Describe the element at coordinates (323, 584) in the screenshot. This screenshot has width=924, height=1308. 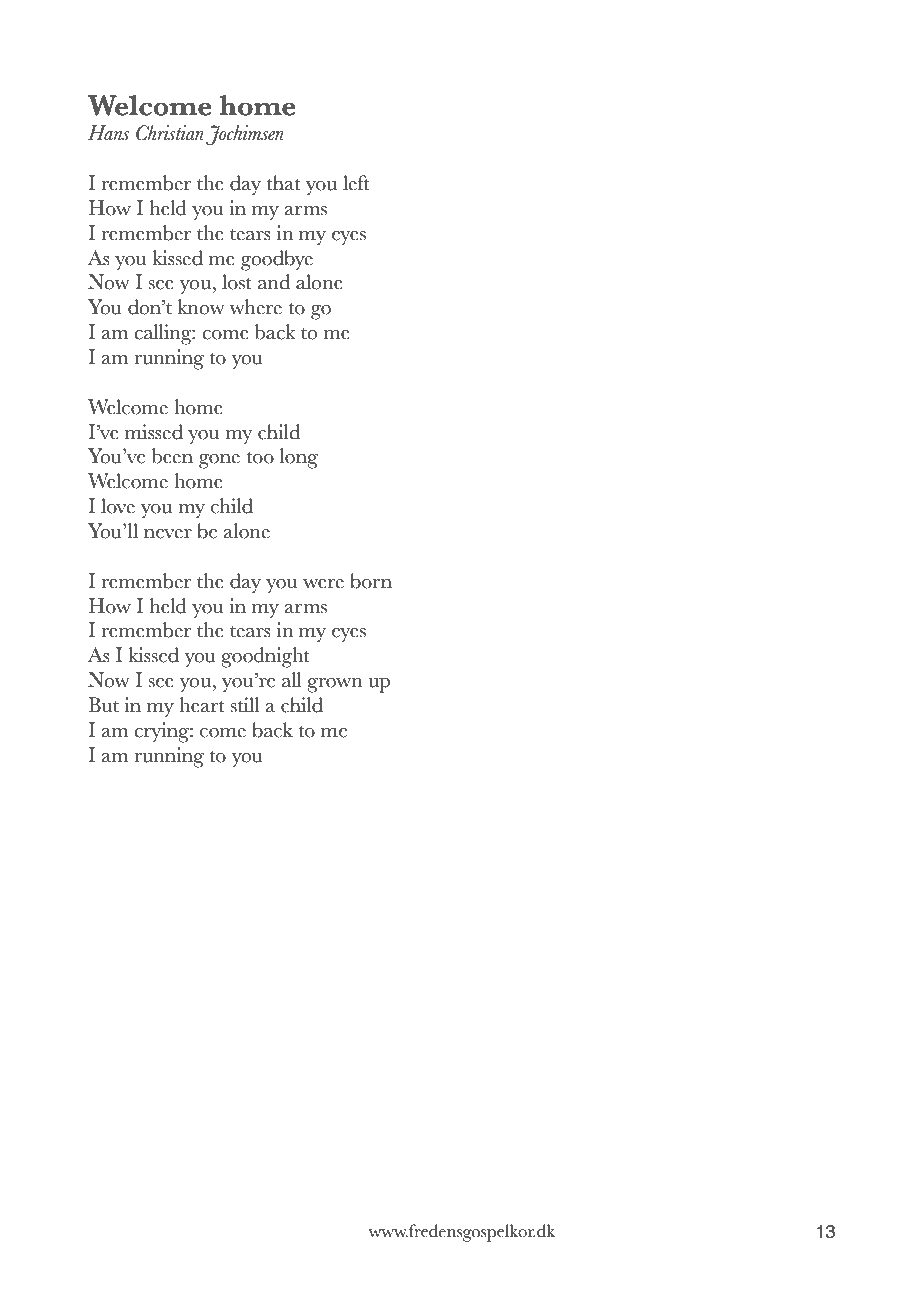
I see `were` at that location.
